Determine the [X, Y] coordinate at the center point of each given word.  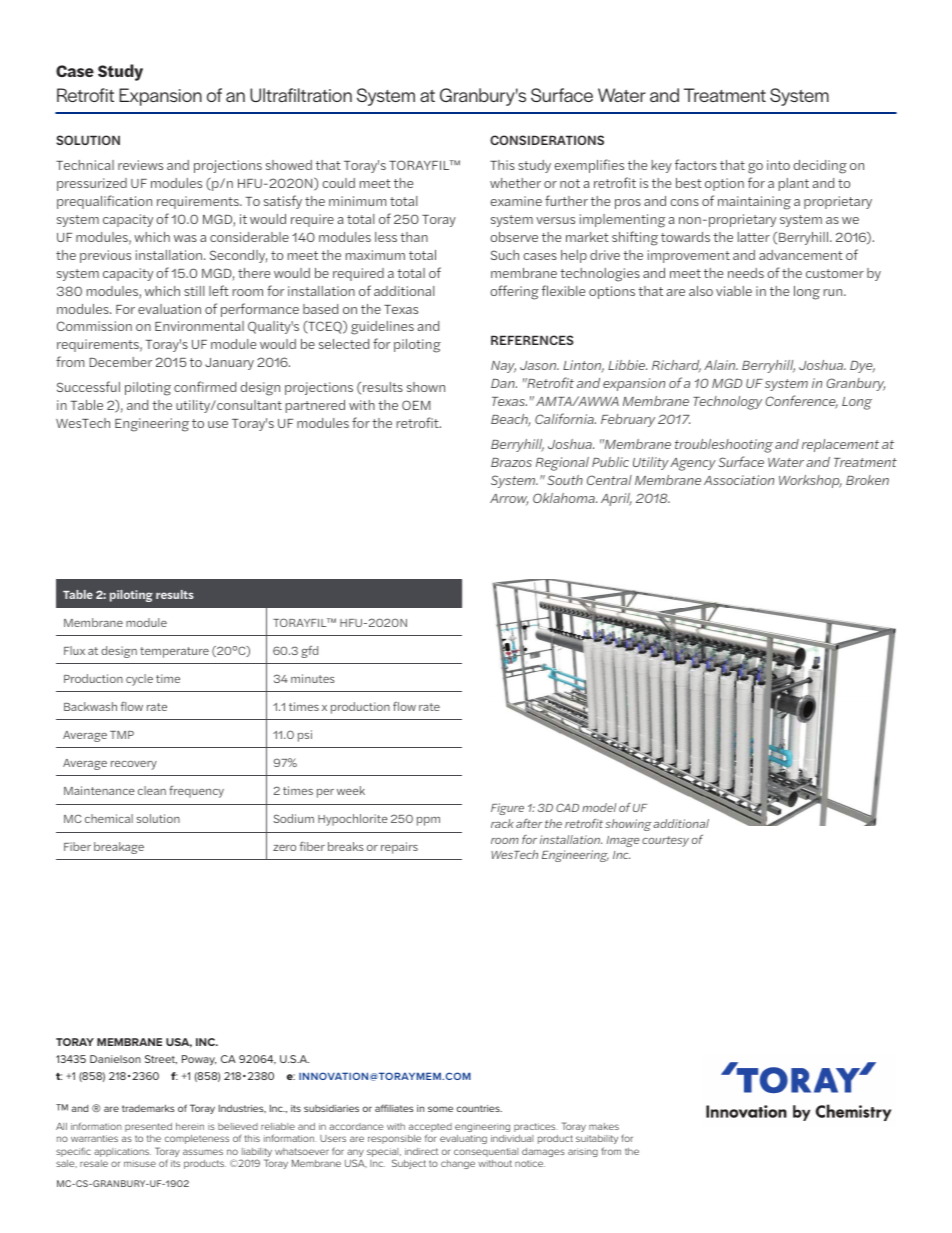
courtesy [665, 841]
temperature [174, 652]
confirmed [205, 386]
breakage [119, 848]
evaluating [463, 1139]
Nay [503, 367]
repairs [399, 848]
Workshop [810, 481]
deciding [820, 167]
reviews [140, 165]
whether [515, 183]
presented [148, 1127]
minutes [313, 678]
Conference [801, 402]
